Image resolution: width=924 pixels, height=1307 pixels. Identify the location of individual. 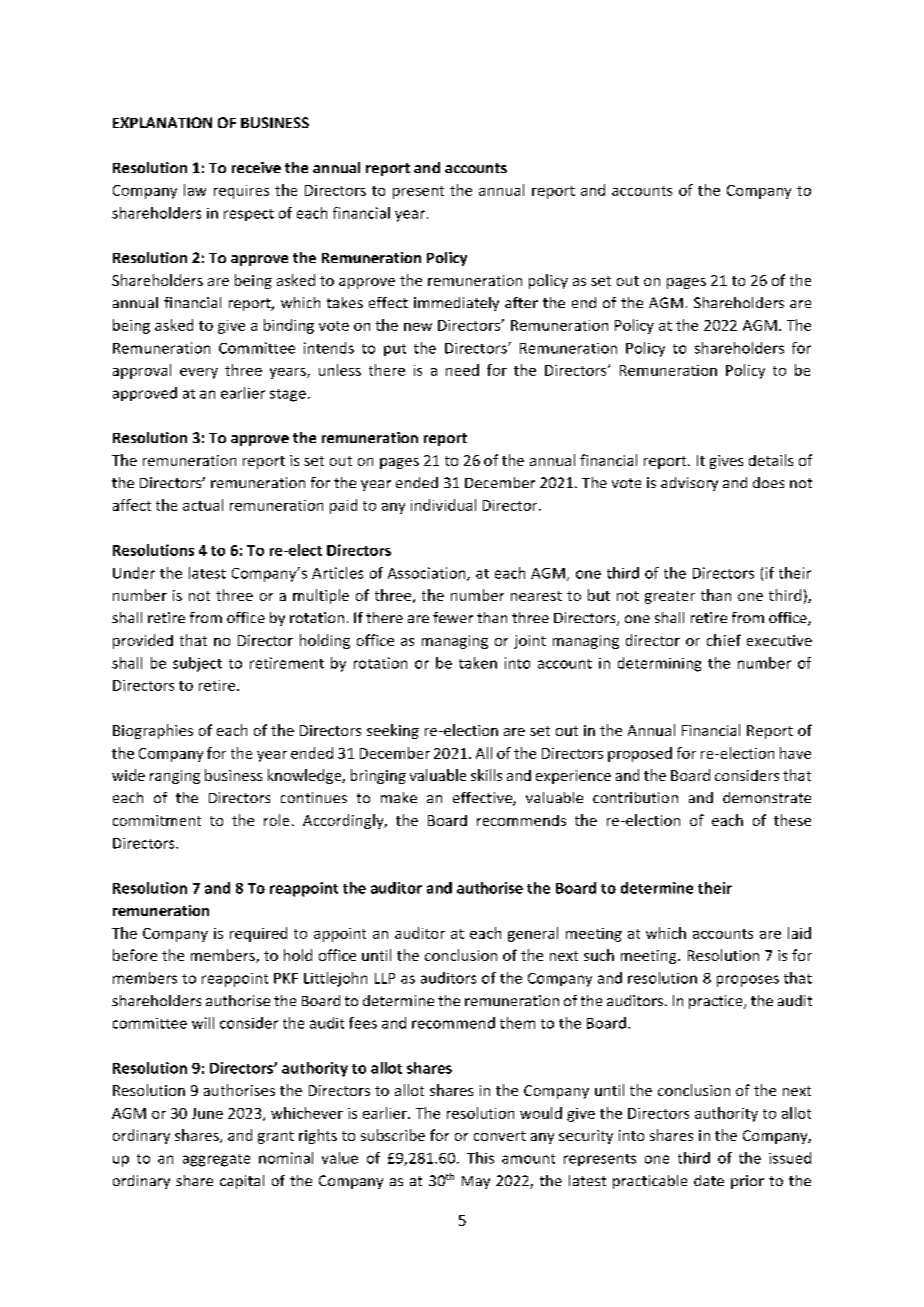
(443, 505).
